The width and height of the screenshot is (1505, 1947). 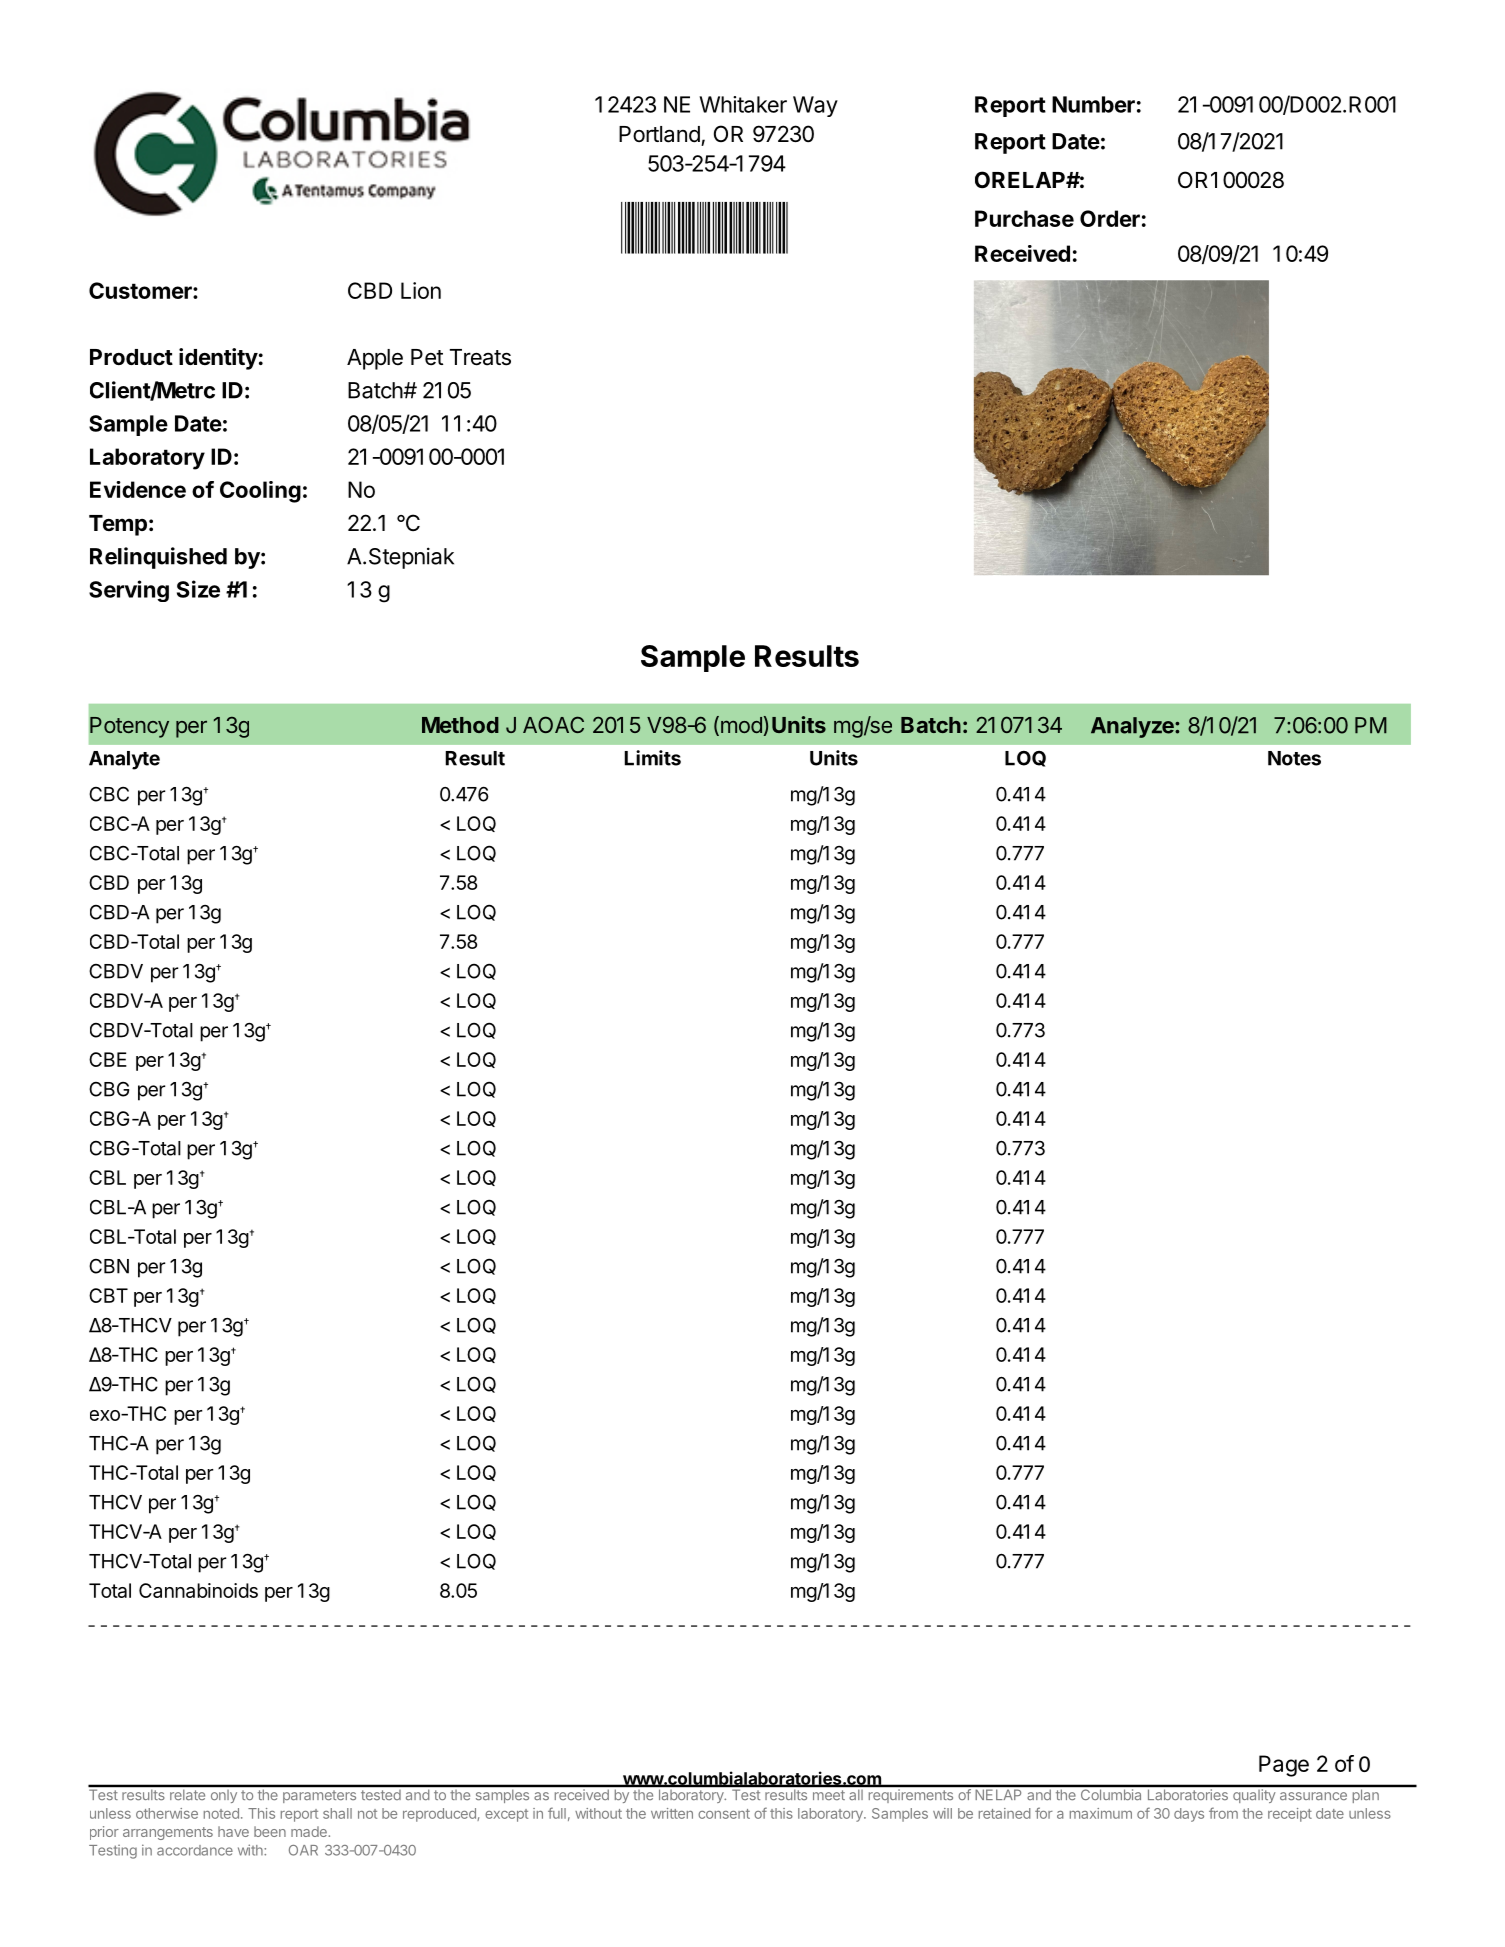 I want to click on CBN, so click(x=109, y=1266).
